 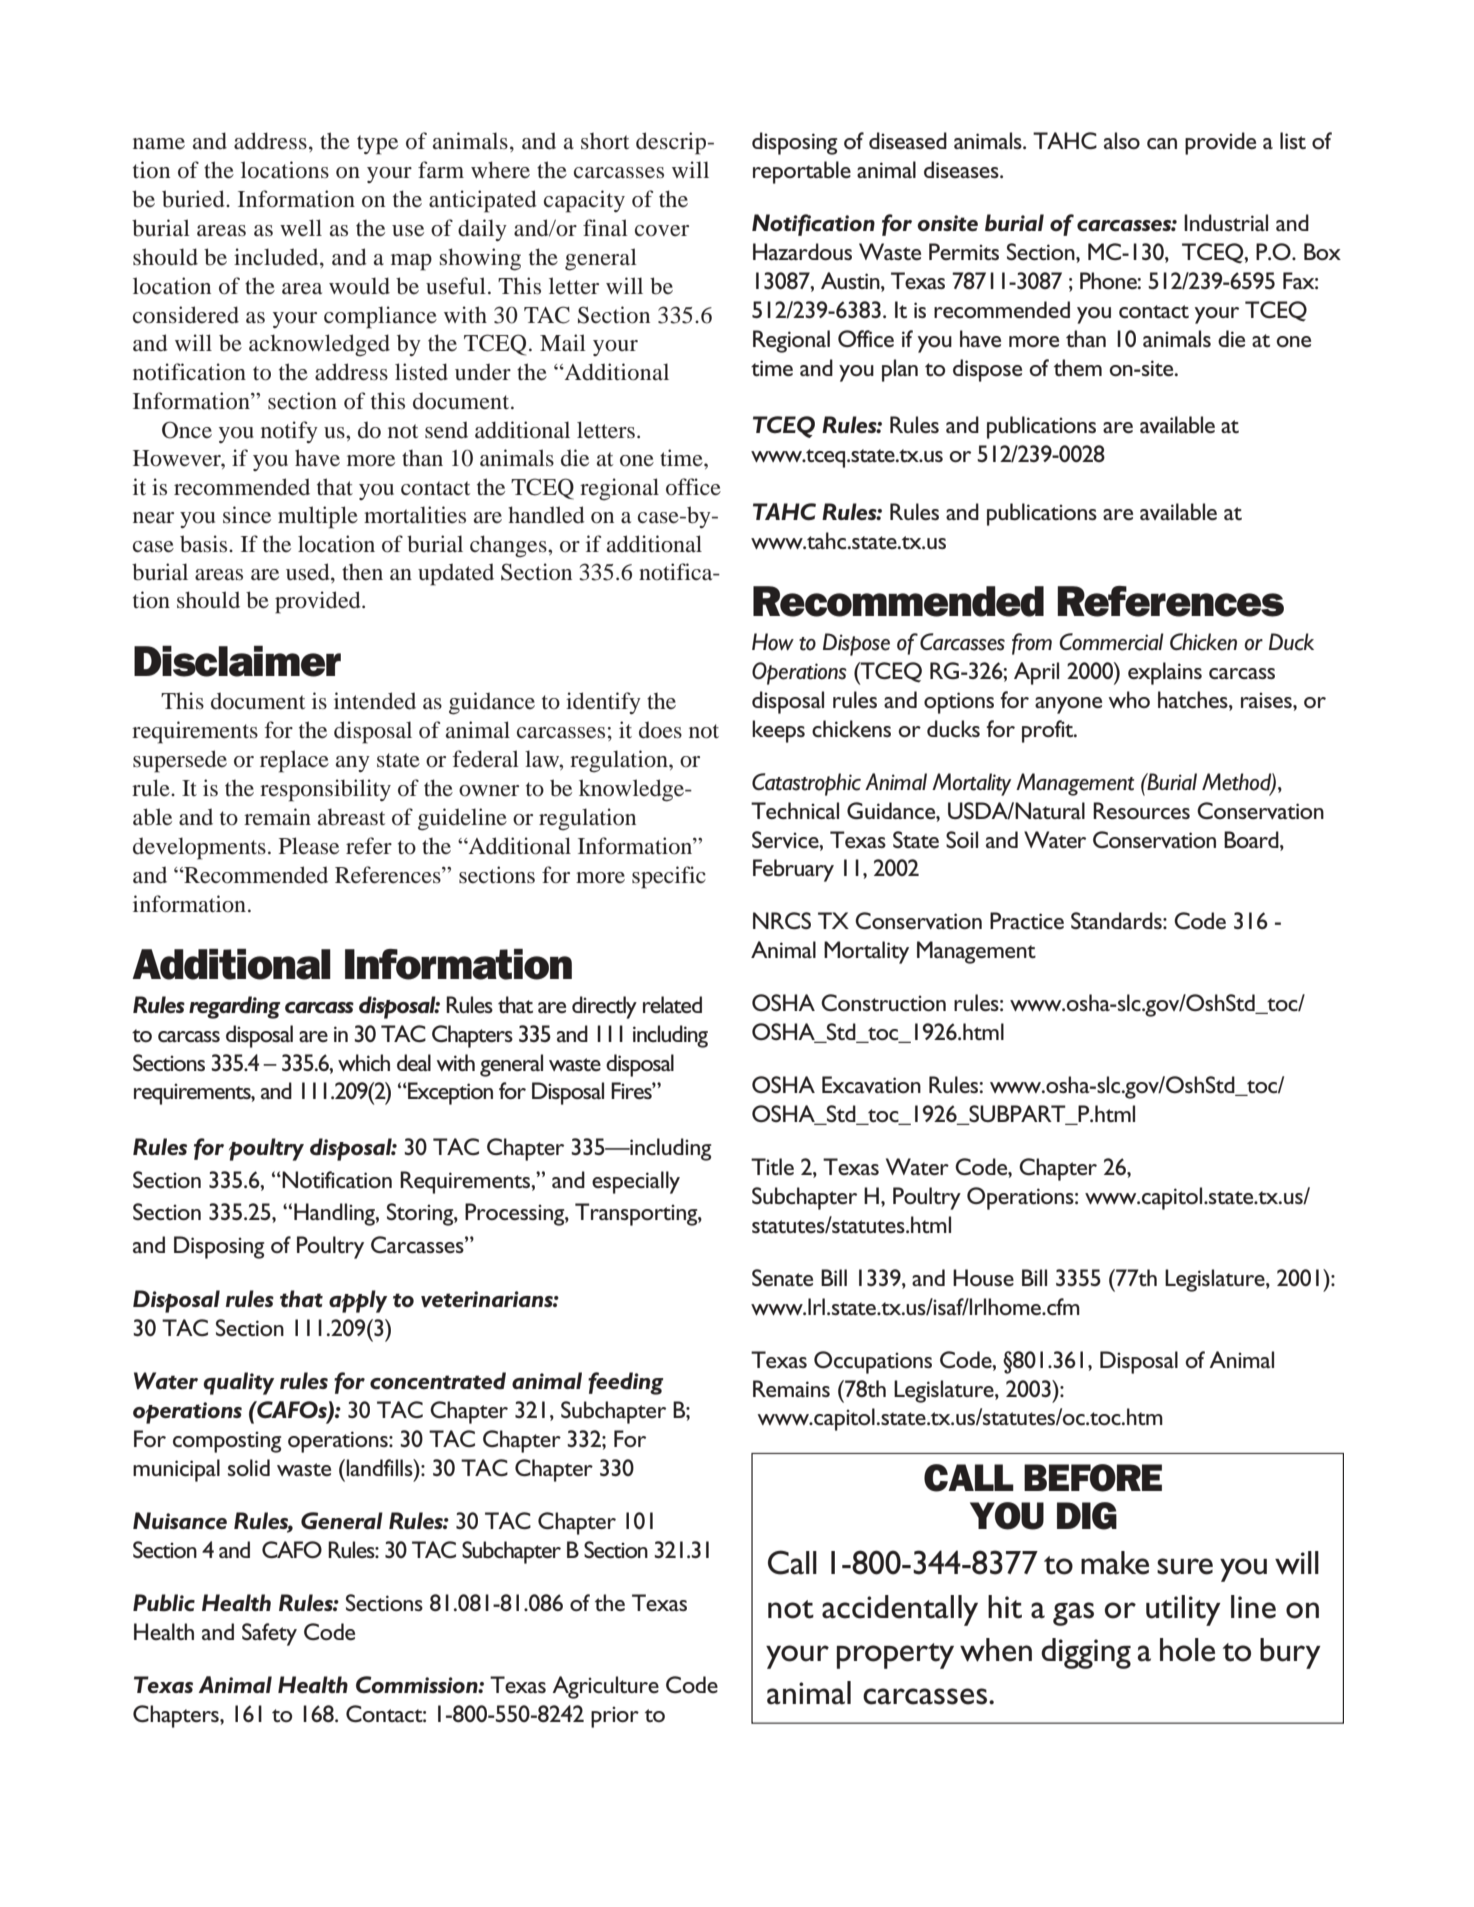 What do you see at coordinates (1252, 840) in the document?
I see `Board` at bounding box center [1252, 840].
